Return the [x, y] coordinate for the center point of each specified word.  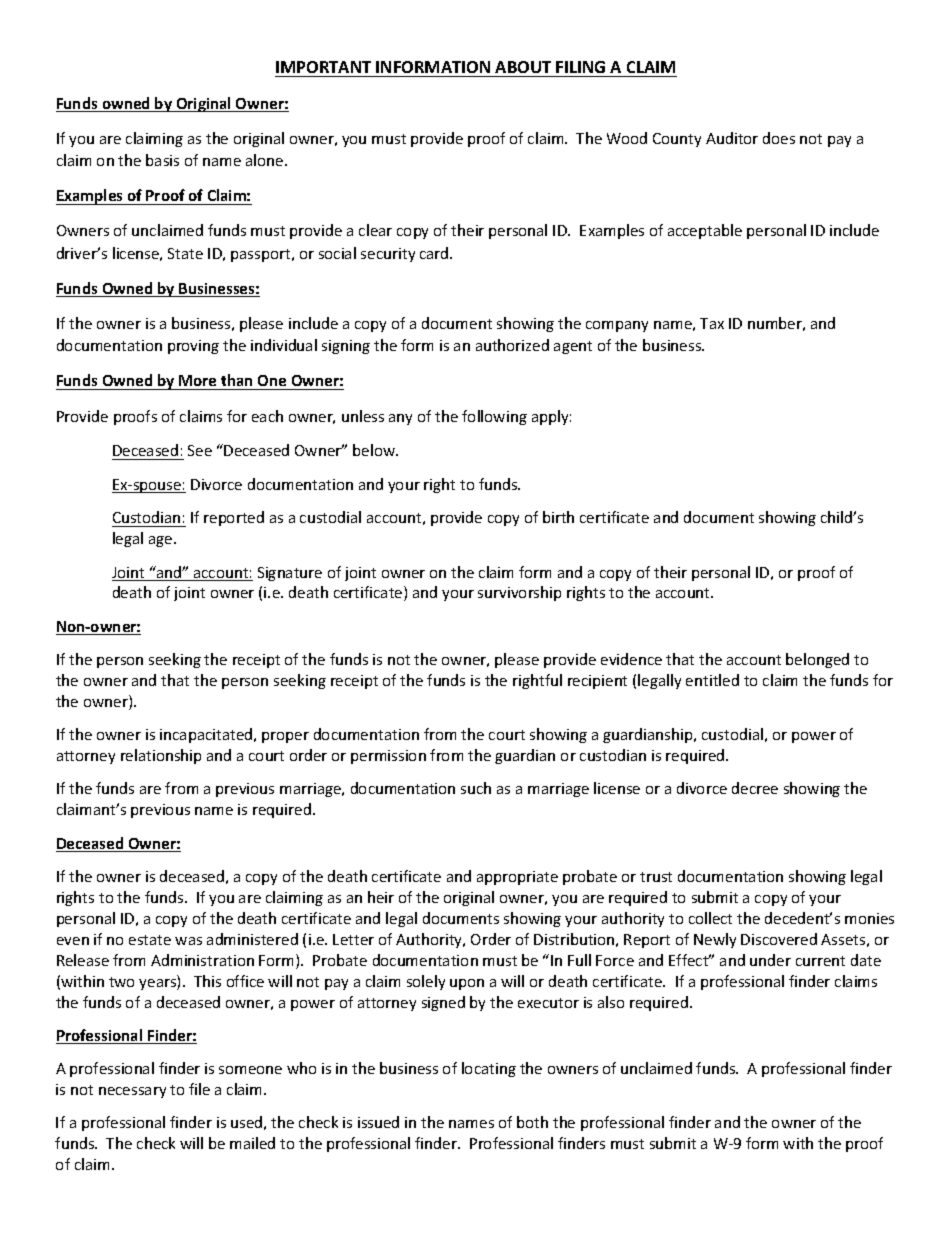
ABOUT [523, 67]
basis [162, 160]
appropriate [517, 878]
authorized [512, 345]
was [188, 941]
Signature [290, 574]
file [199, 1089]
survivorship [519, 593]
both [532, 1122]
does [779, 138]
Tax [712, 323]
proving [193, 347]
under [770, 960]
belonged [817, 660]
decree [755, 788]
